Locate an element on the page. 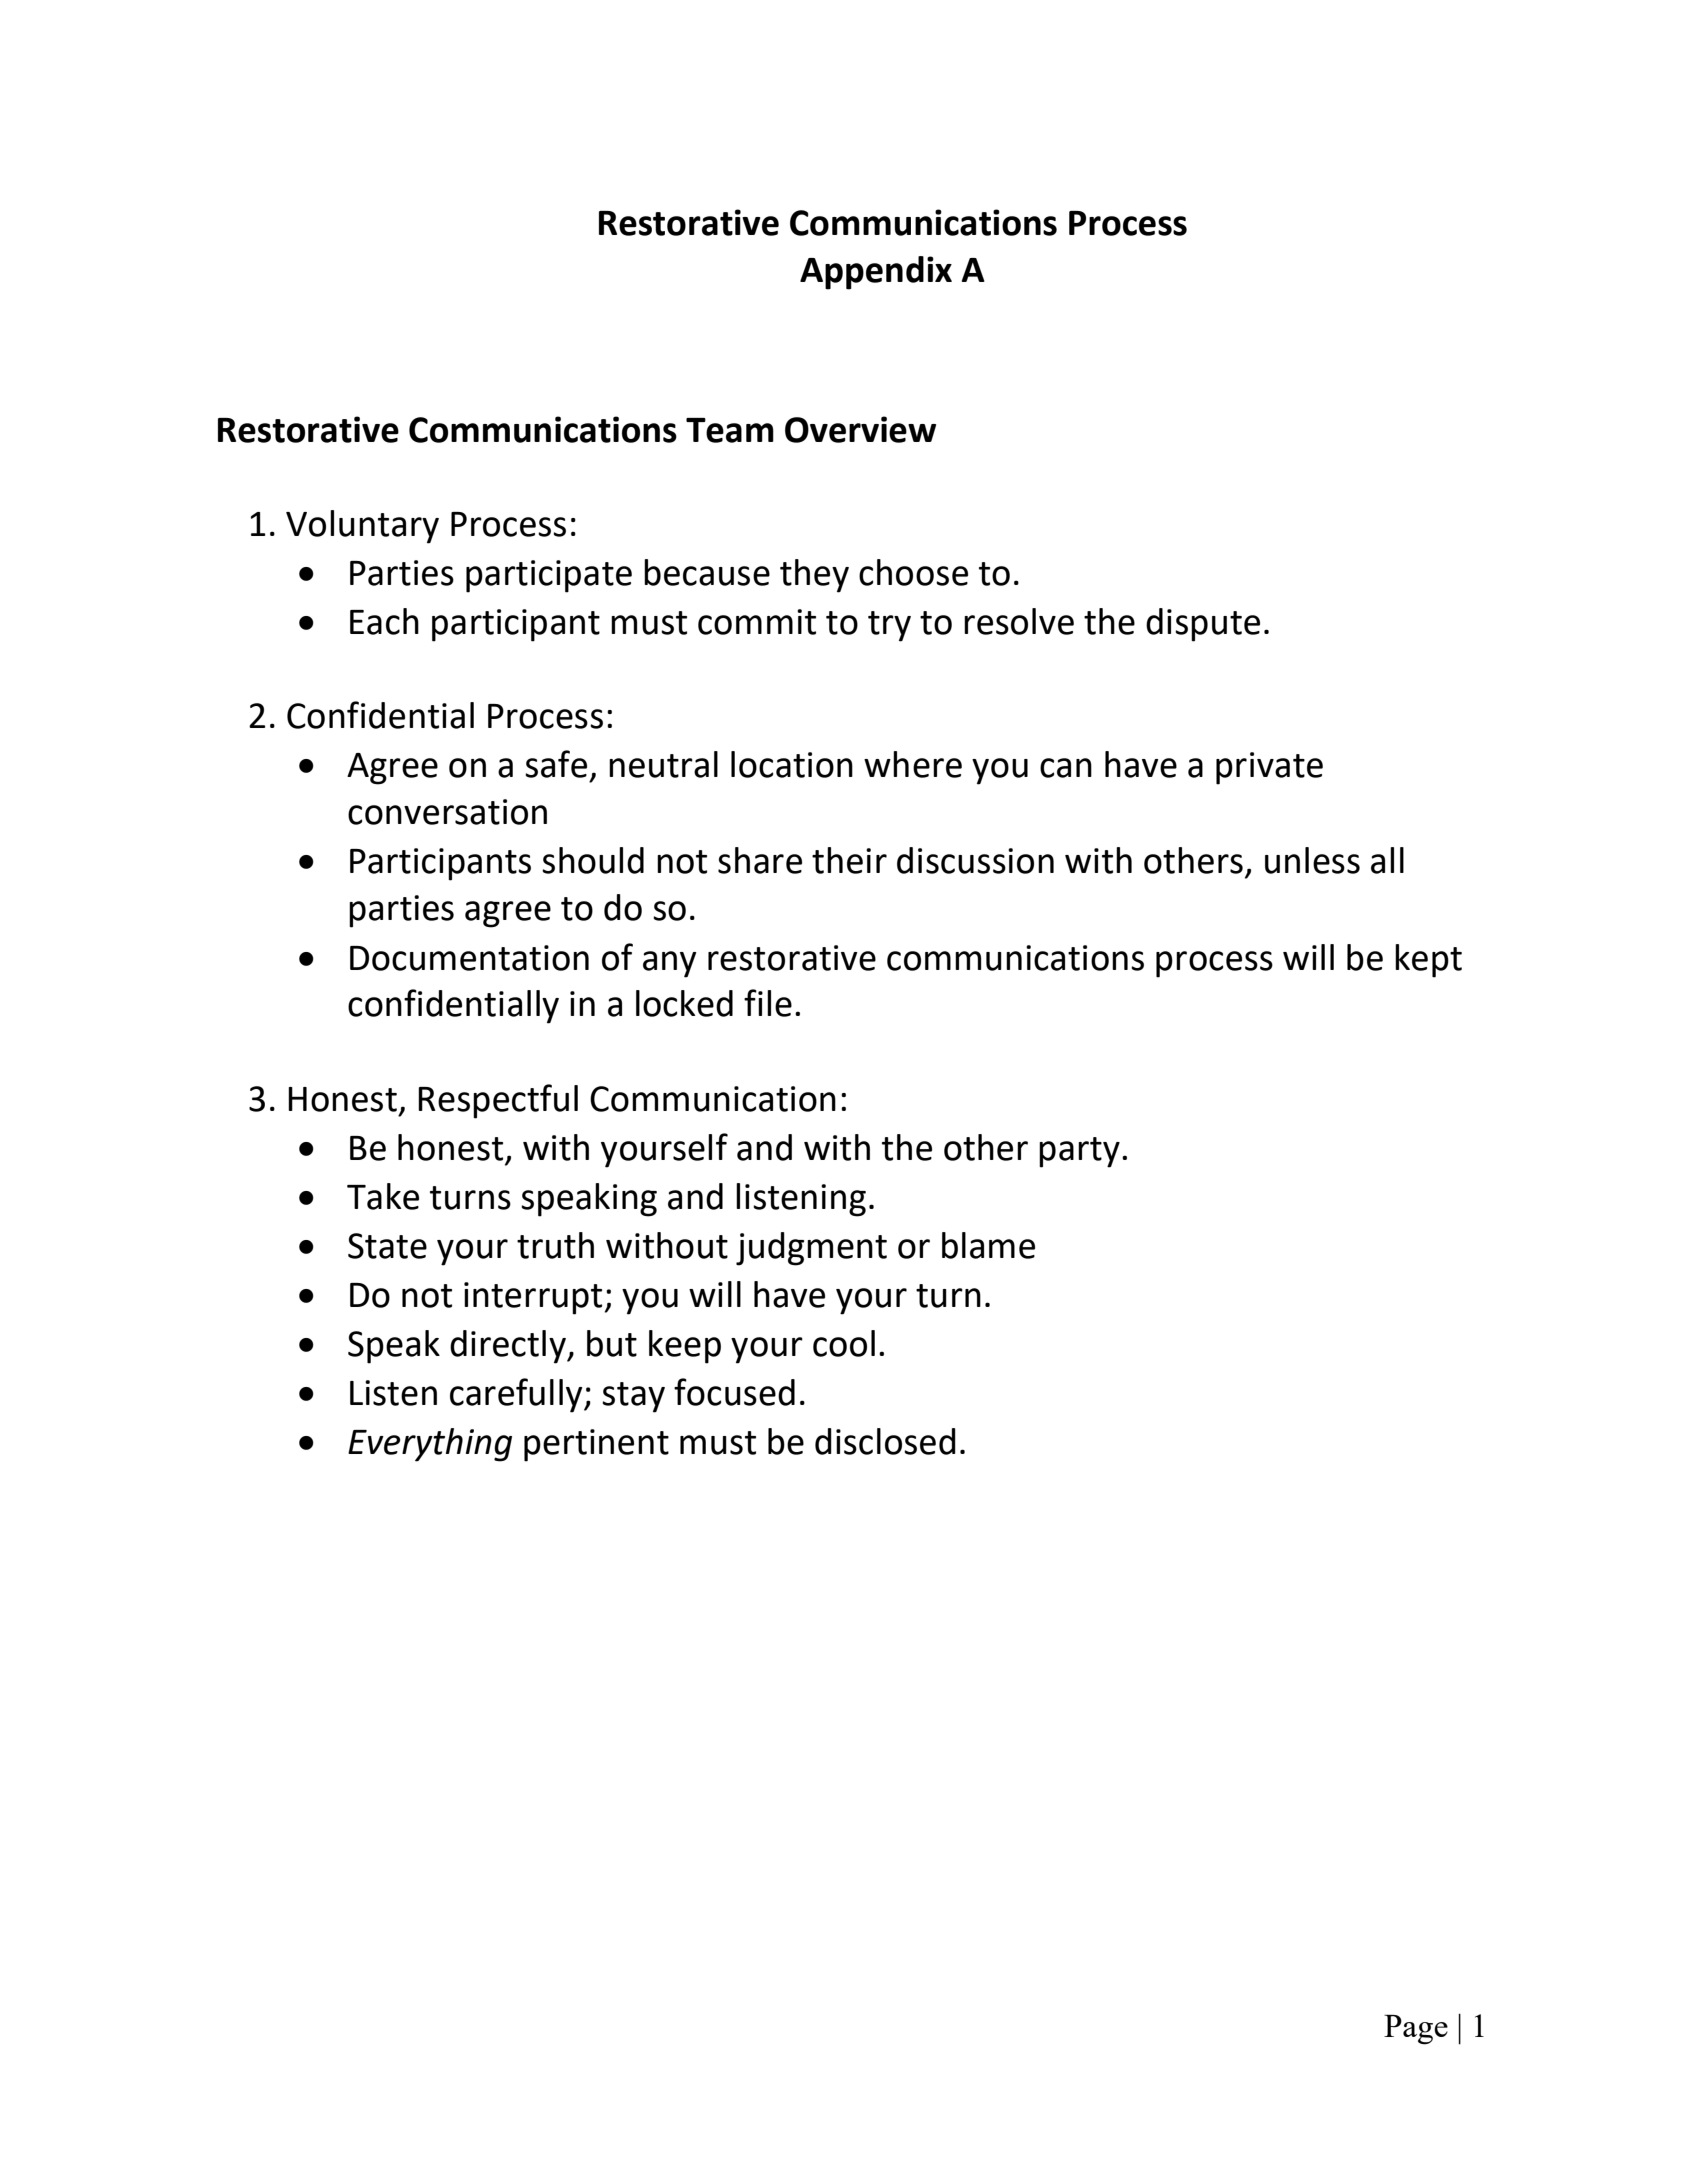  party is located at coordinates (1079, 1152).
